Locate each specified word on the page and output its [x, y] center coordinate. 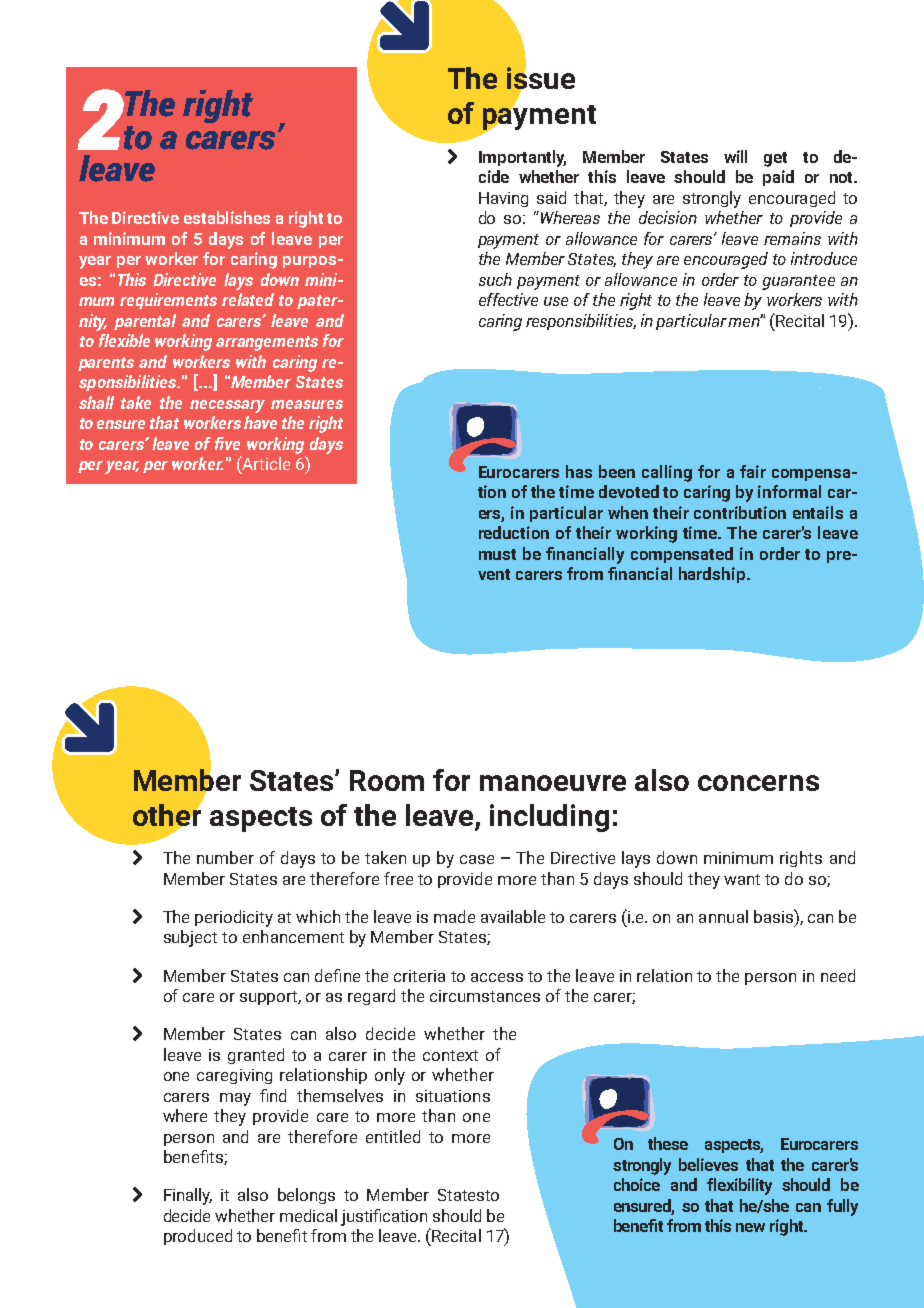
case [477, 859]
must [497, 554]
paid [778, 178]
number [225, 857]
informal [789, 491]
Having [503, 199]
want [742, 879]
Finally [188, 1196]
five [227, 443]
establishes [227, 217]
